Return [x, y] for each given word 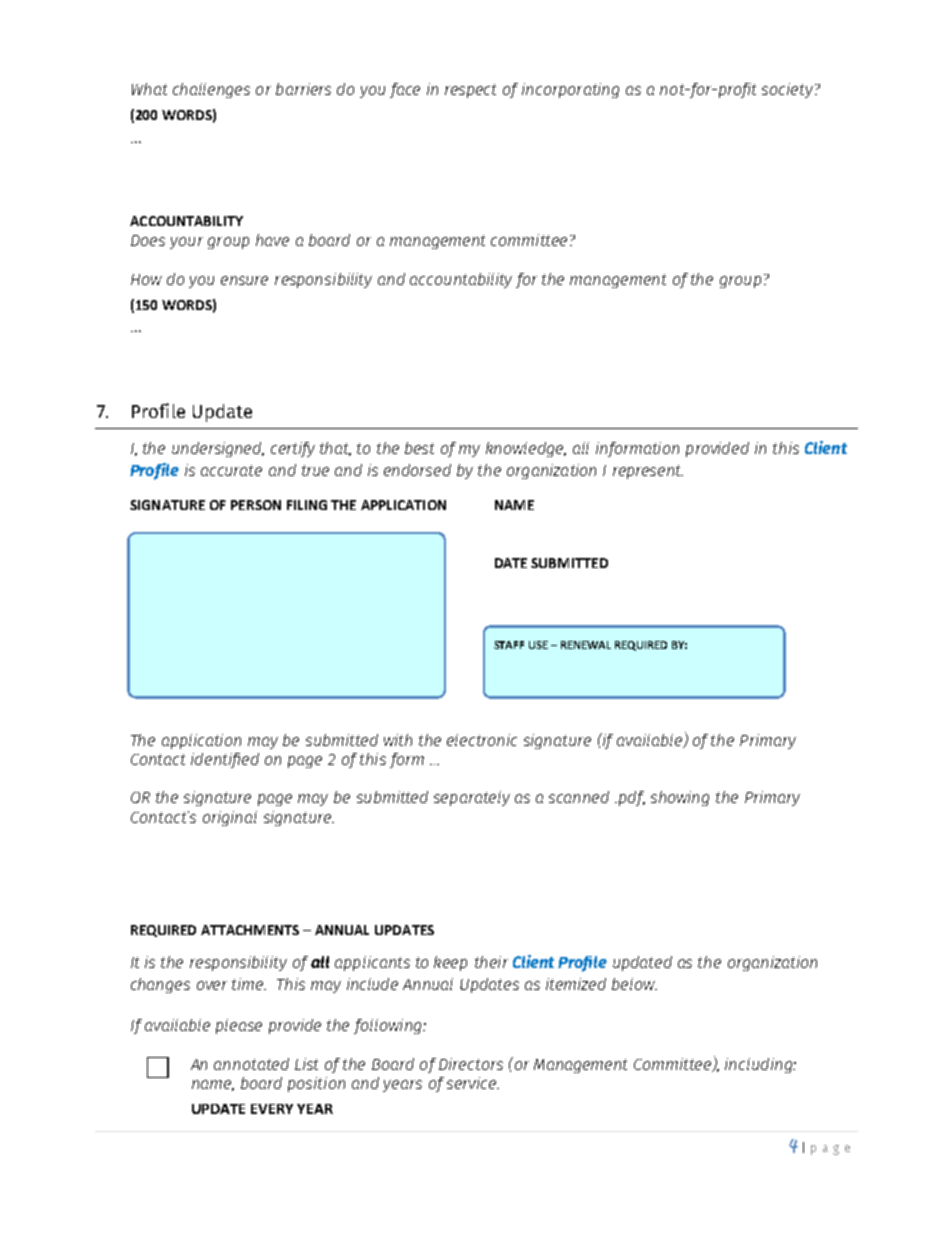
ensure [244, 280]
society [787, 90]
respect [470, 91]
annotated [251, 1064]
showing [680, 798]
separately [472, 798]
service [473, 1083]
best [419, 448]
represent [648, 472]
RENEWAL [586, 645]
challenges [211, 90]
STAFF [509, 645]
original [230, 818]
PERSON [256, 505]
